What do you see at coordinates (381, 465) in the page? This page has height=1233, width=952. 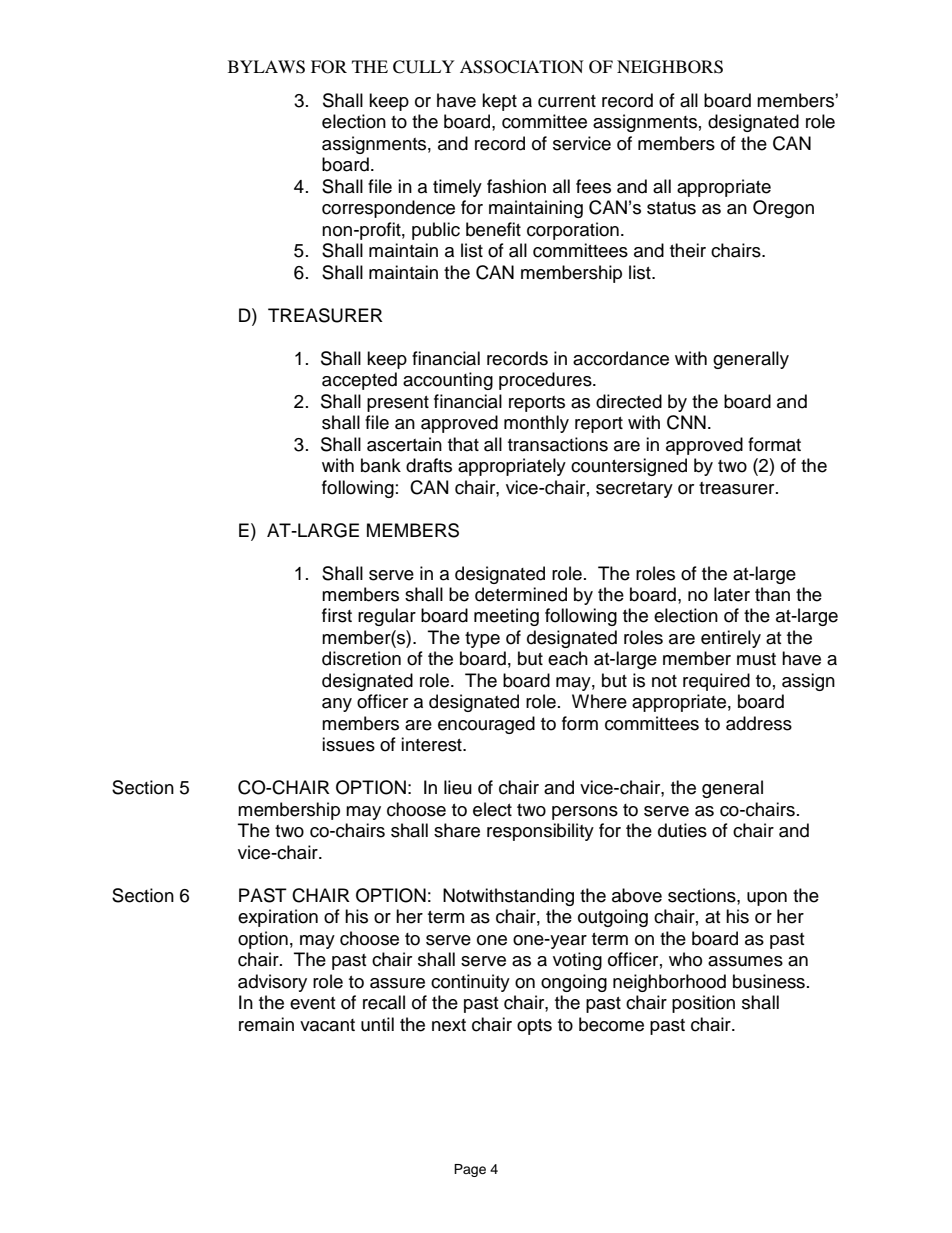 I see `bank` at bounding box center [381, 465].
